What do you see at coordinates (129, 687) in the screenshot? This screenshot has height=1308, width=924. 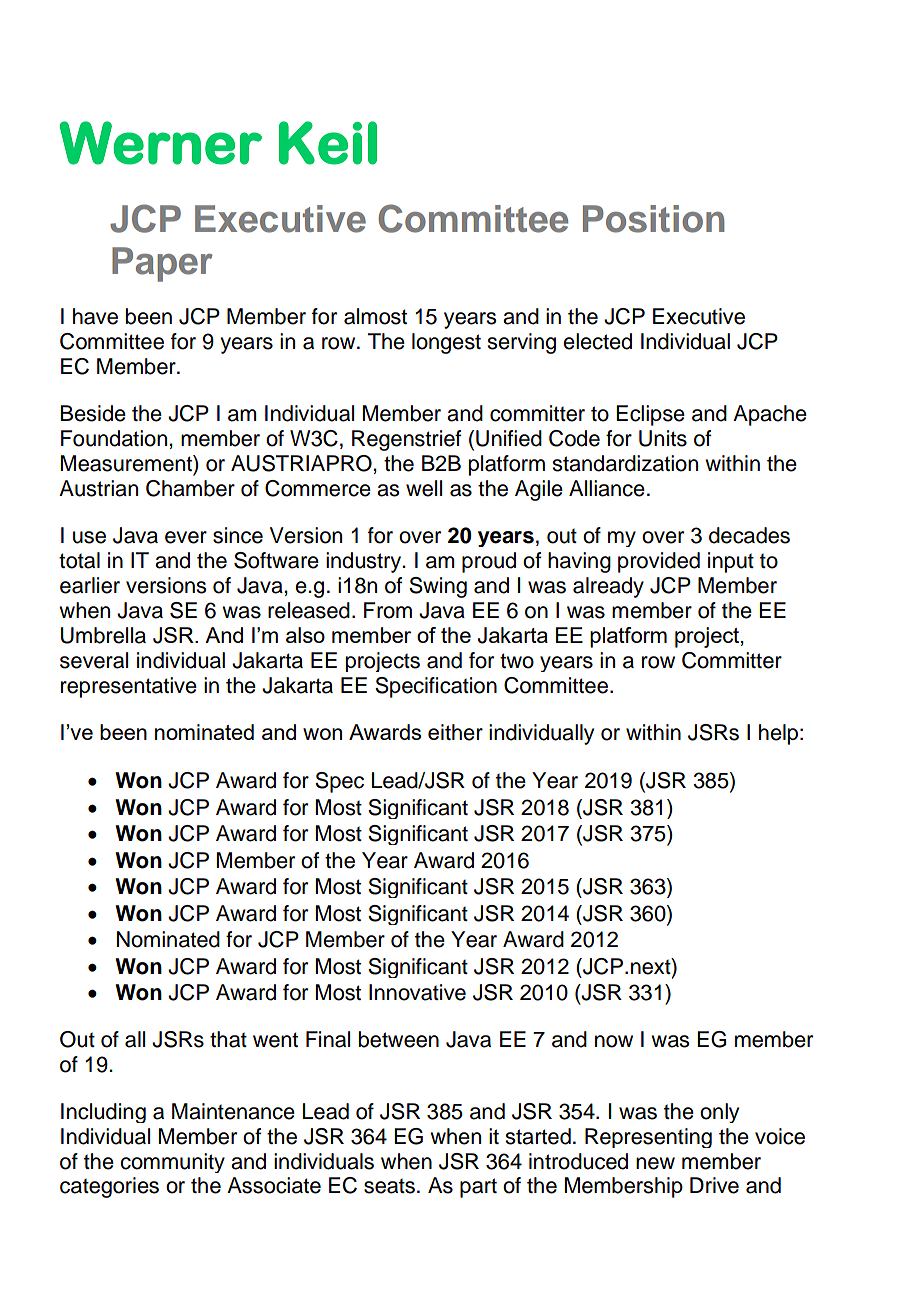 I see `representative` at bounding box center [129, 687].
